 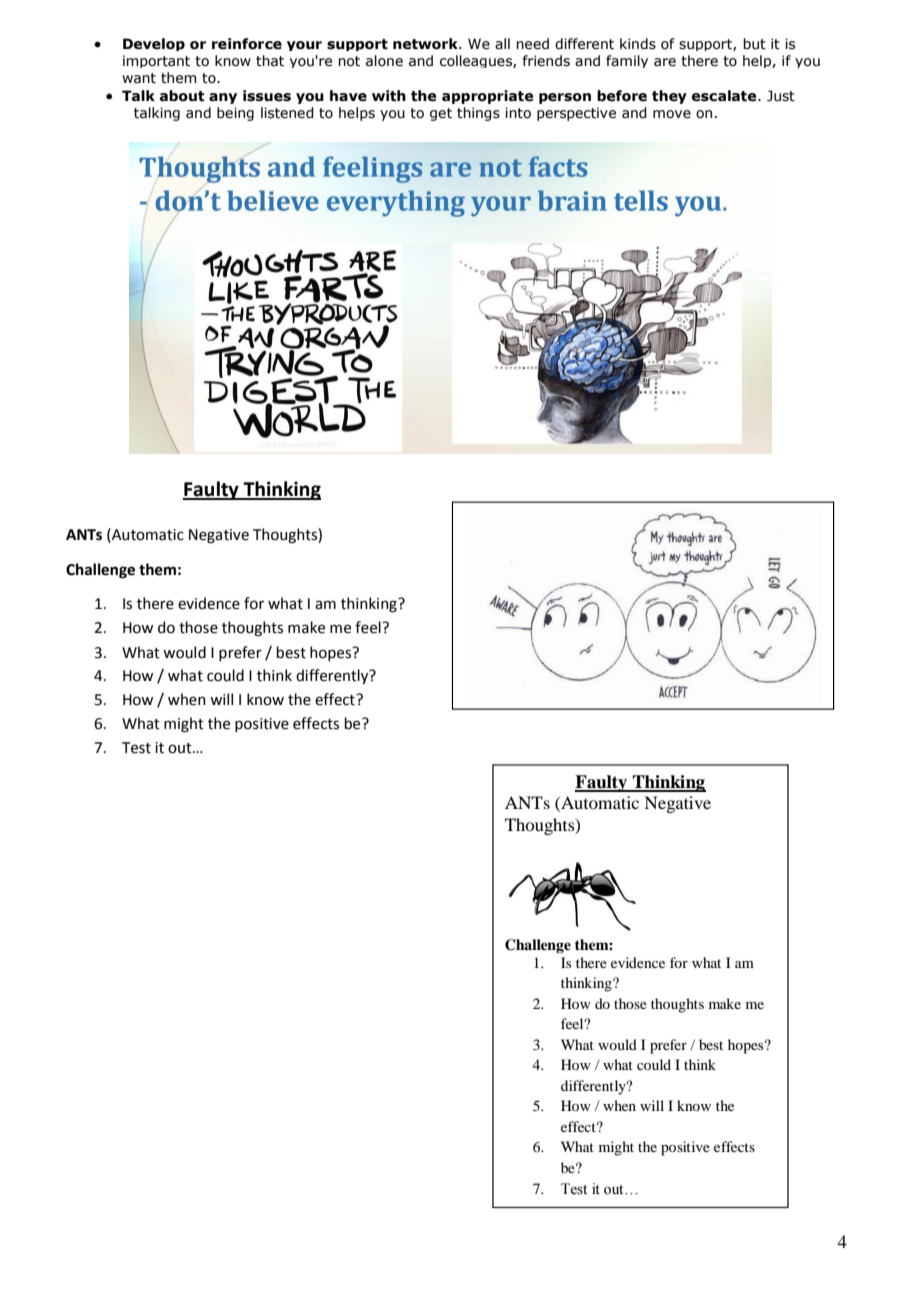 What do you see at coordinates (139, 78) in the image?
I see `want` at bounding box center [139, 78].
